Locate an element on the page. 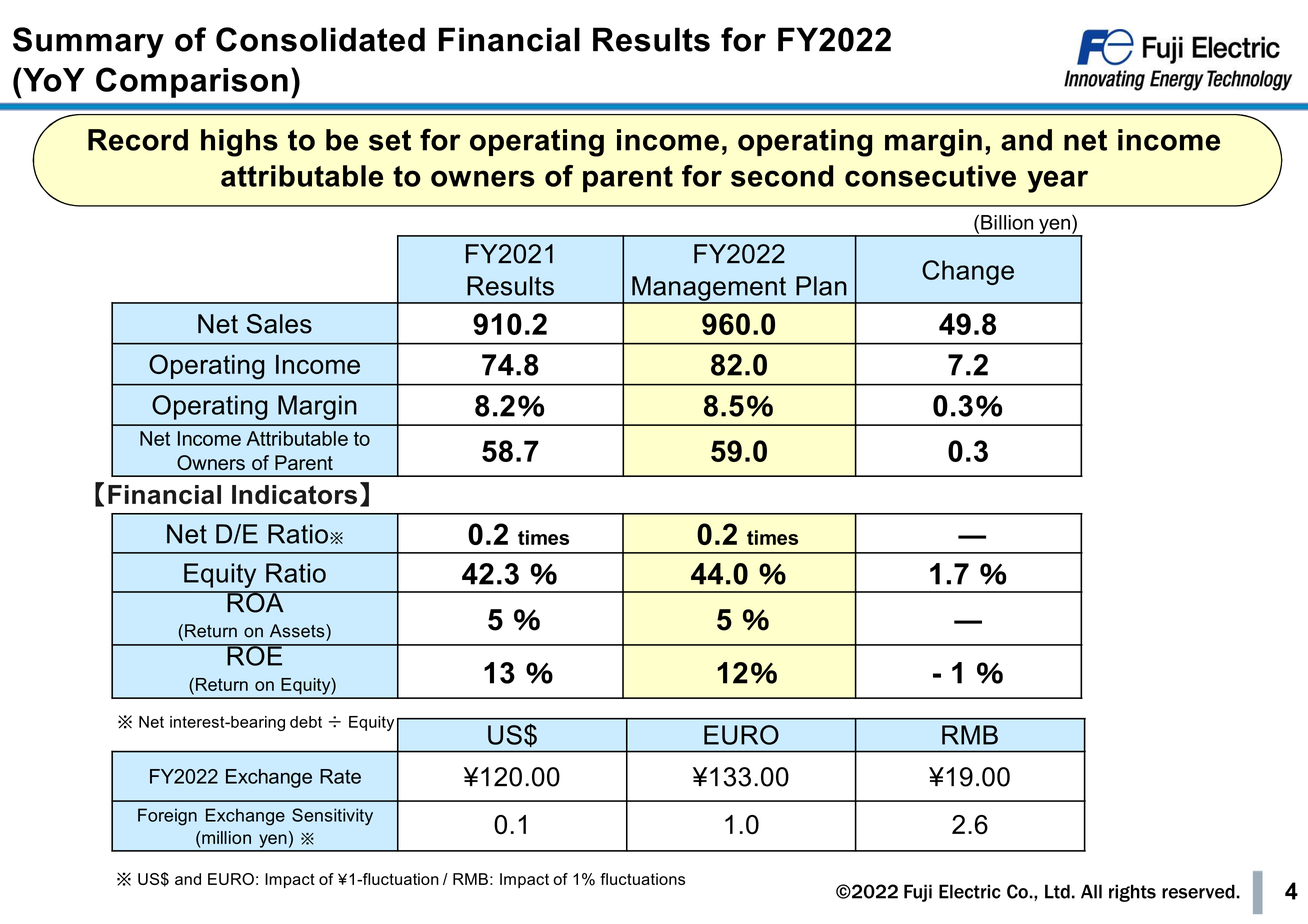 The image size is (1308, 924). Assets is located at coordinates (298, 631).
